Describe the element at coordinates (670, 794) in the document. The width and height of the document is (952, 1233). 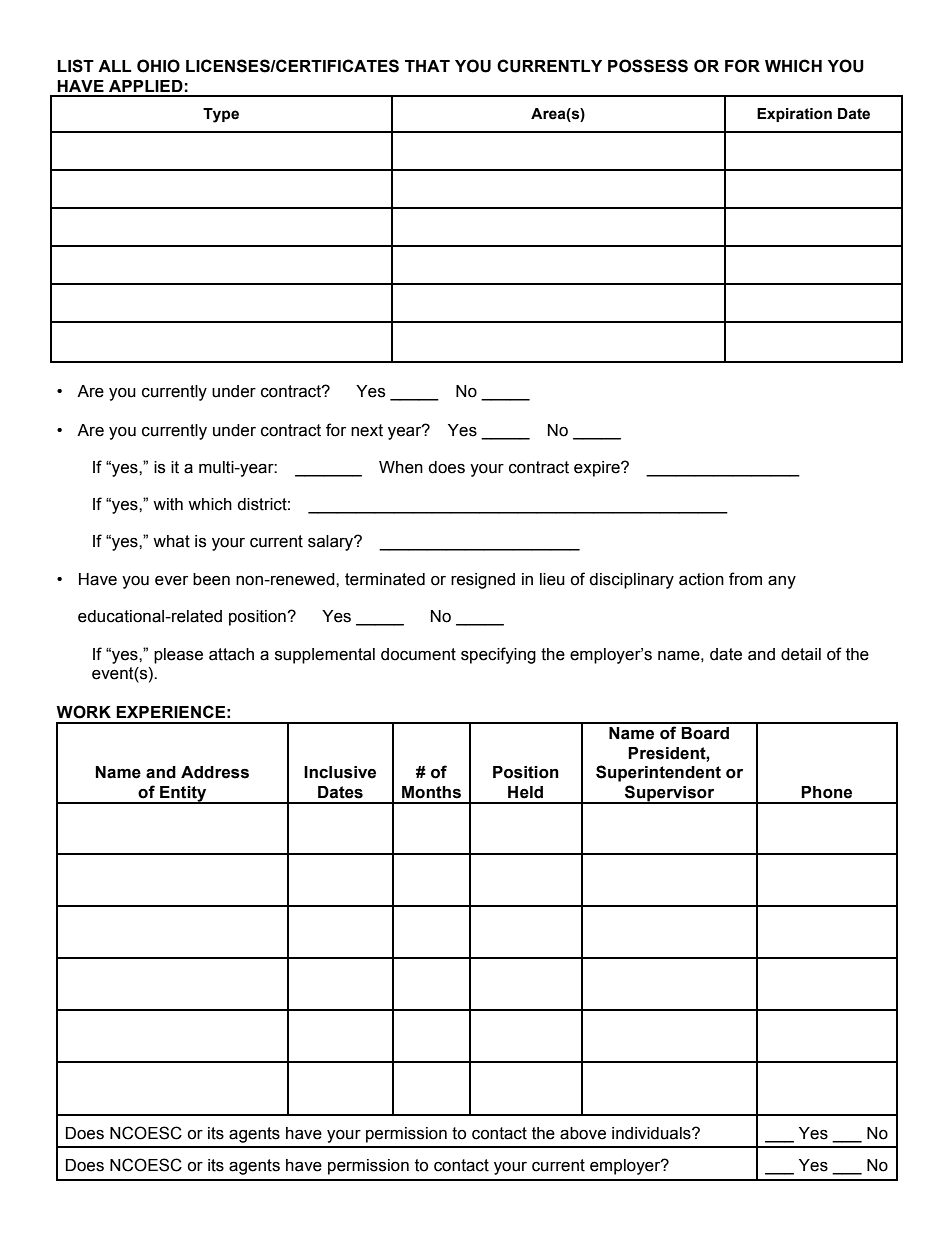
I see `Supervisor` at that location.
